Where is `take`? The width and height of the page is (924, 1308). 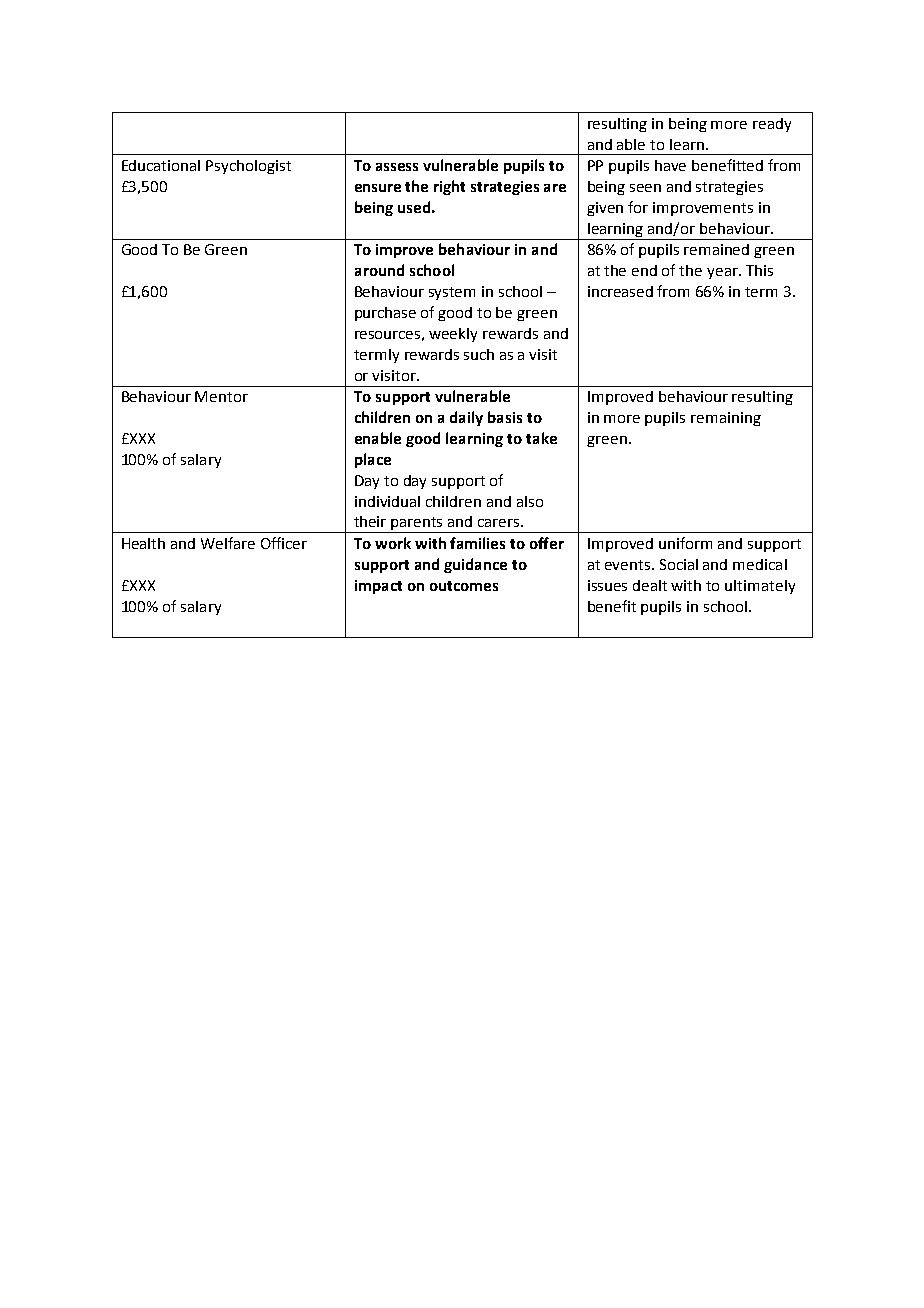
take is located at coordinates (541, 438).
